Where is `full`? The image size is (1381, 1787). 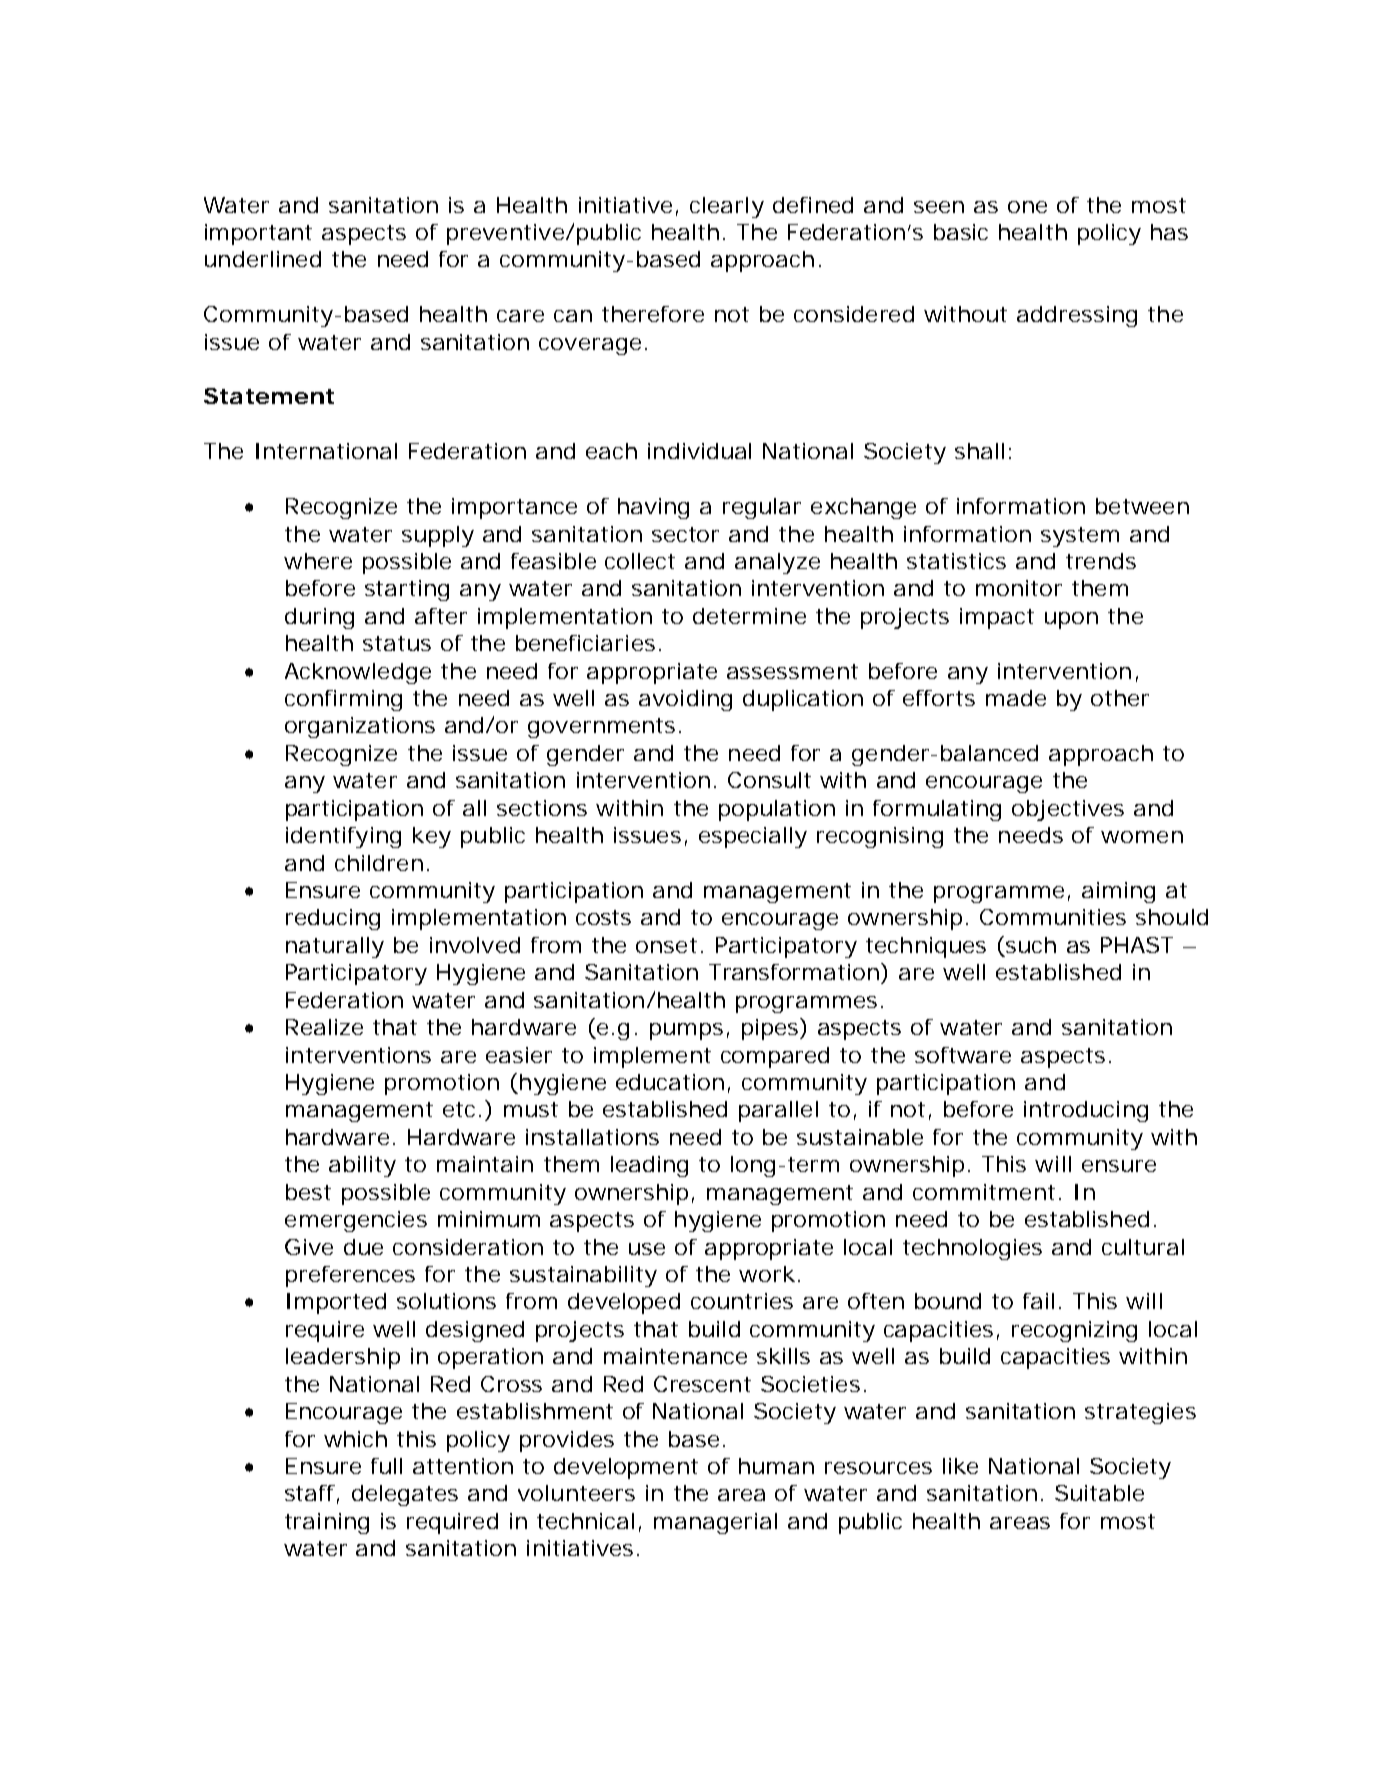 full is located at coordinates (386, 1466).
